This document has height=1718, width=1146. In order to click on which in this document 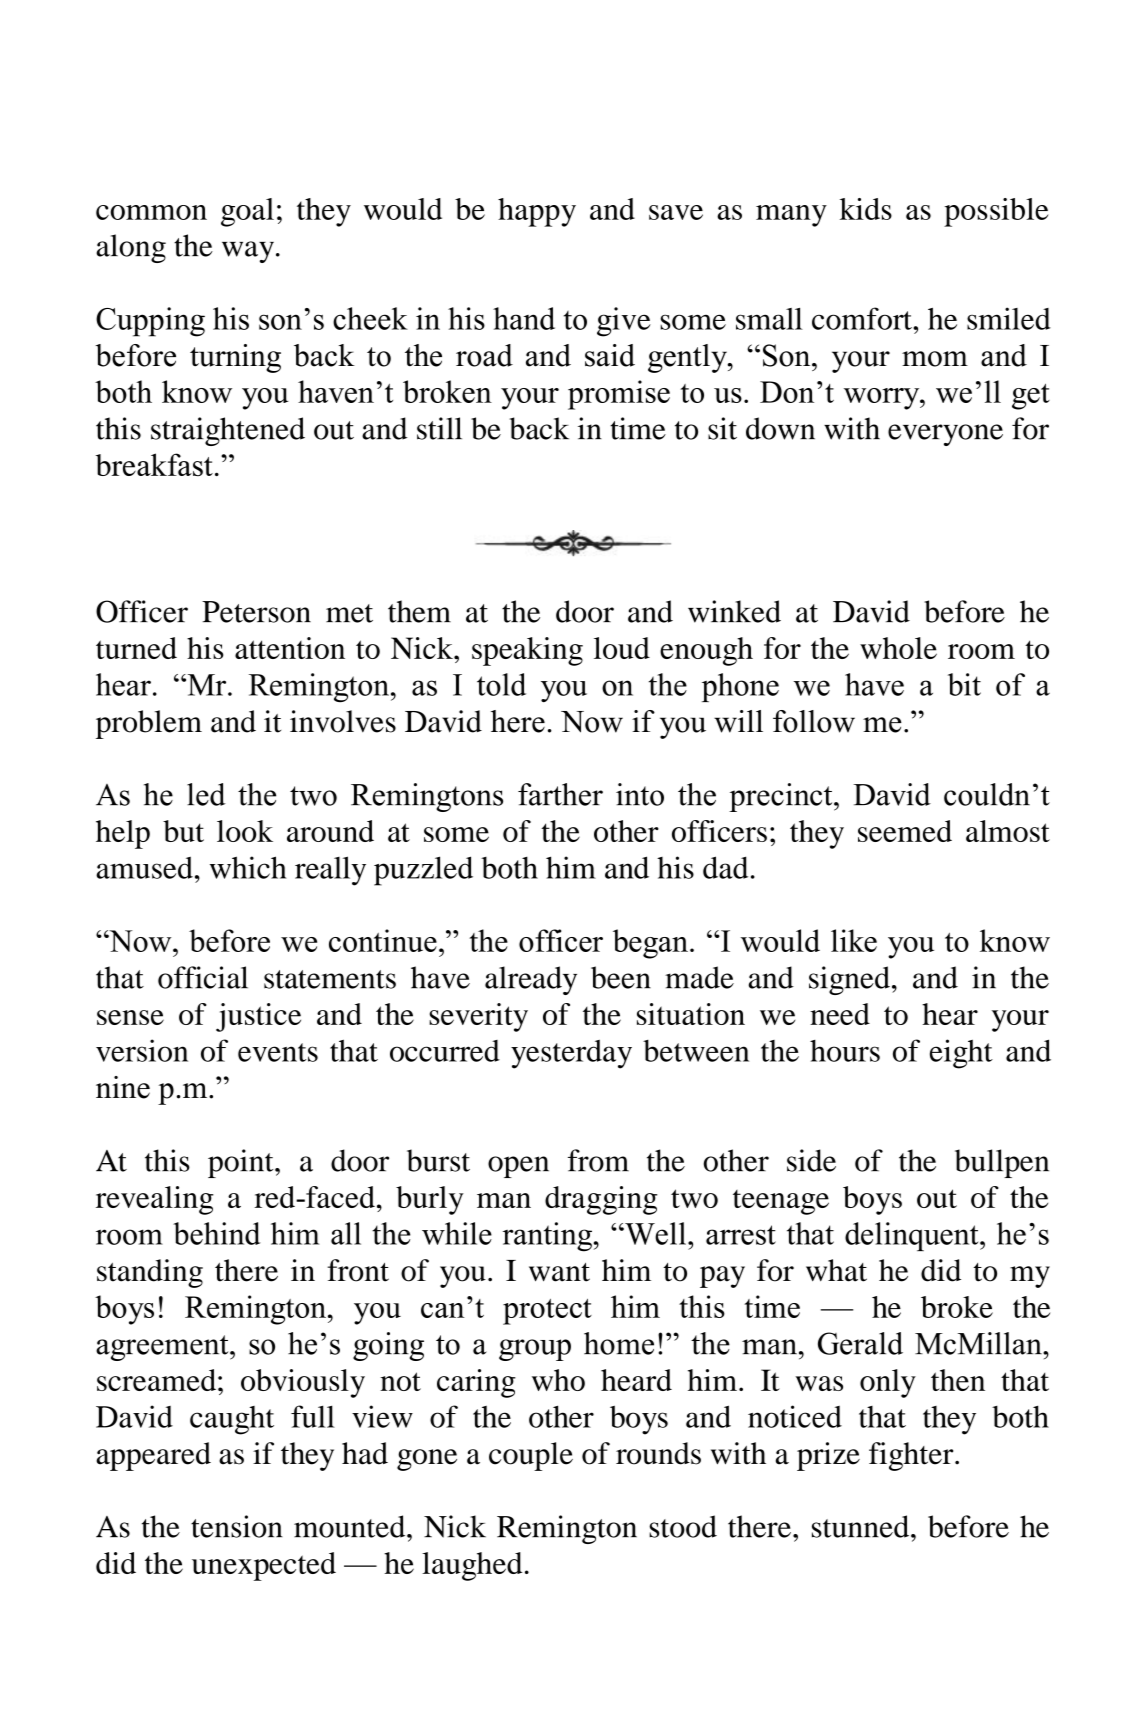, I will do `click(248, 867)`.
